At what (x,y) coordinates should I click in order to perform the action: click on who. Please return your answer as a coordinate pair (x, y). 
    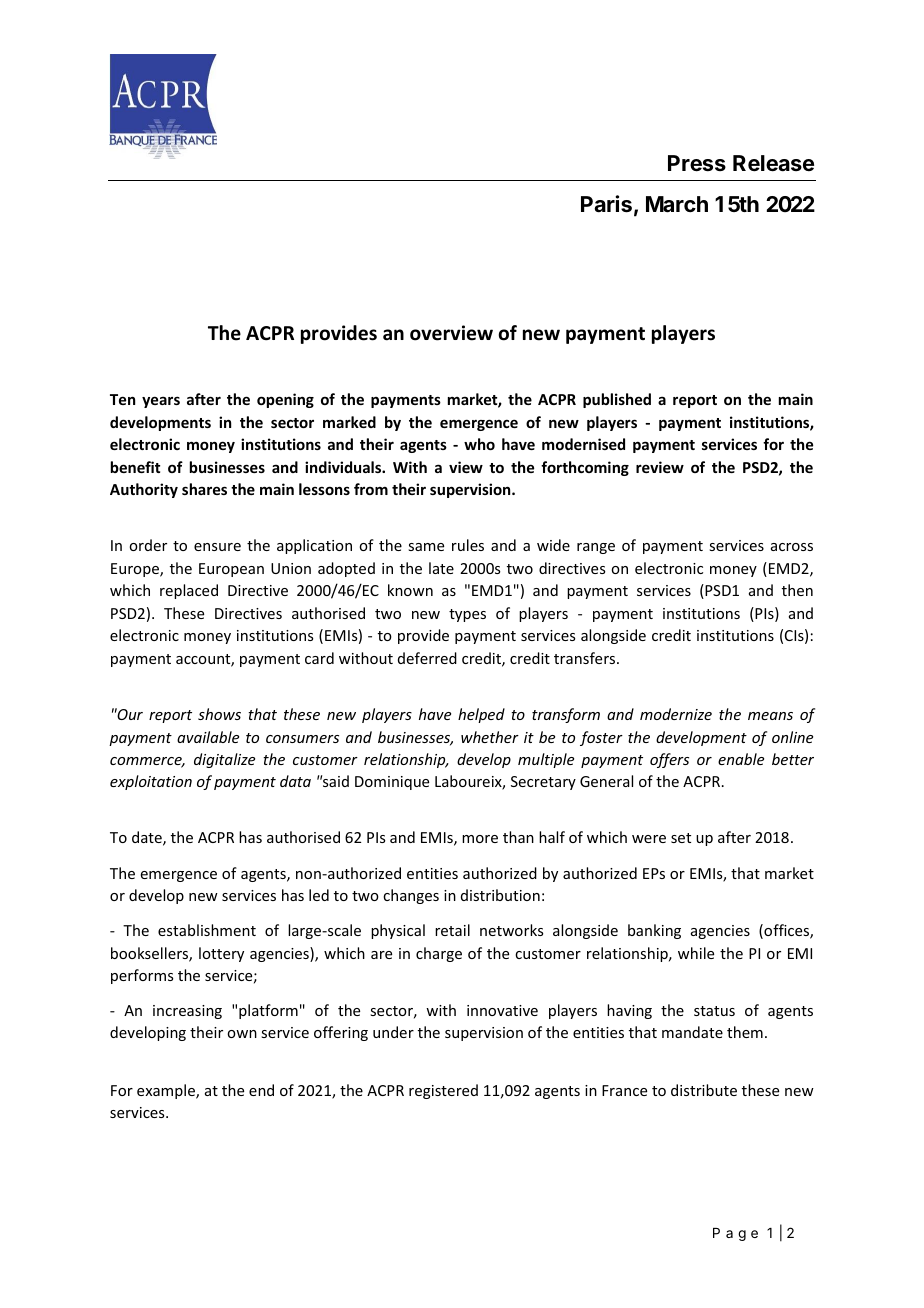
    Looking at the image, I should click on (479, 444).
